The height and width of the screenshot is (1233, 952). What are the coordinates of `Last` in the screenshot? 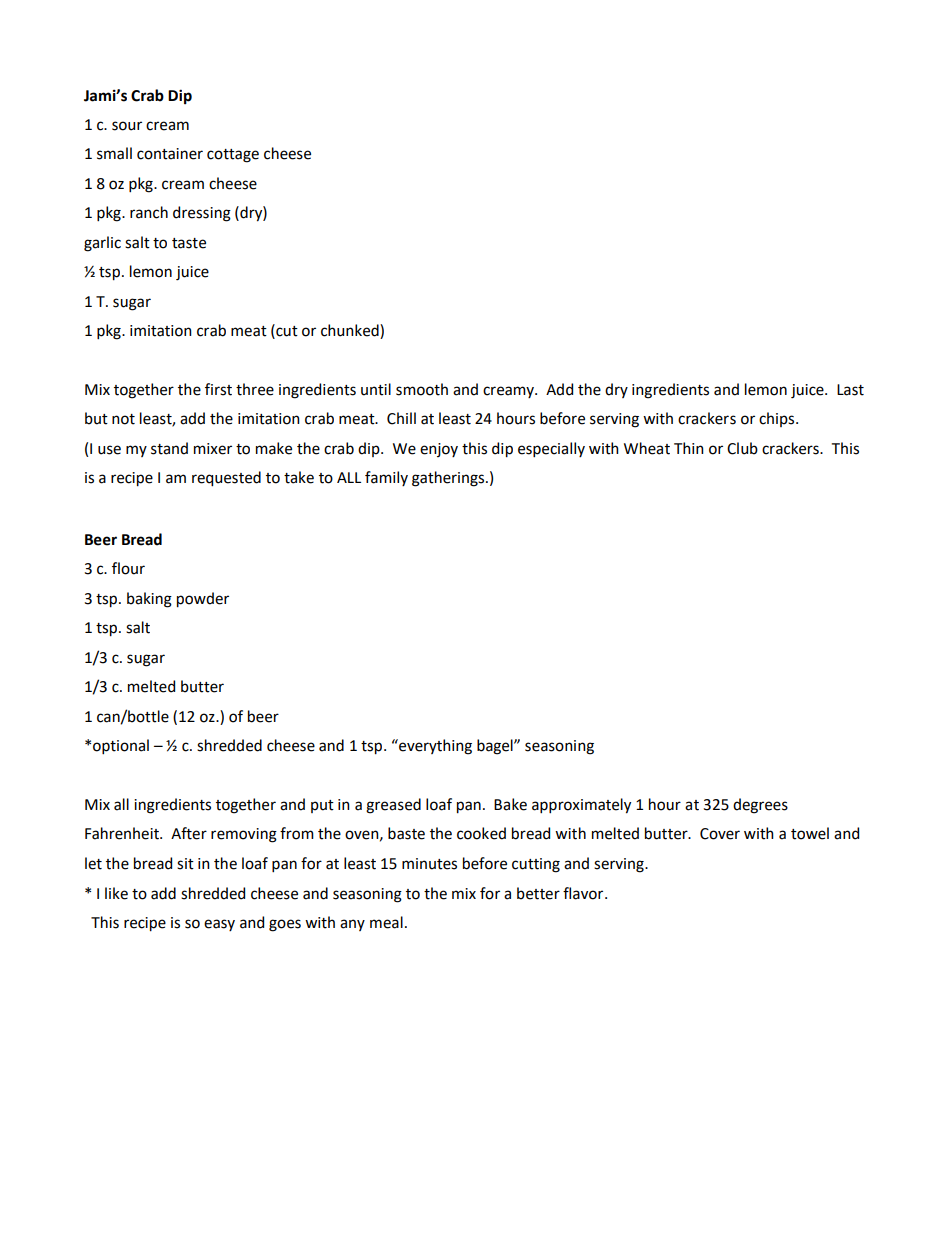 It's located at (850, 390).
